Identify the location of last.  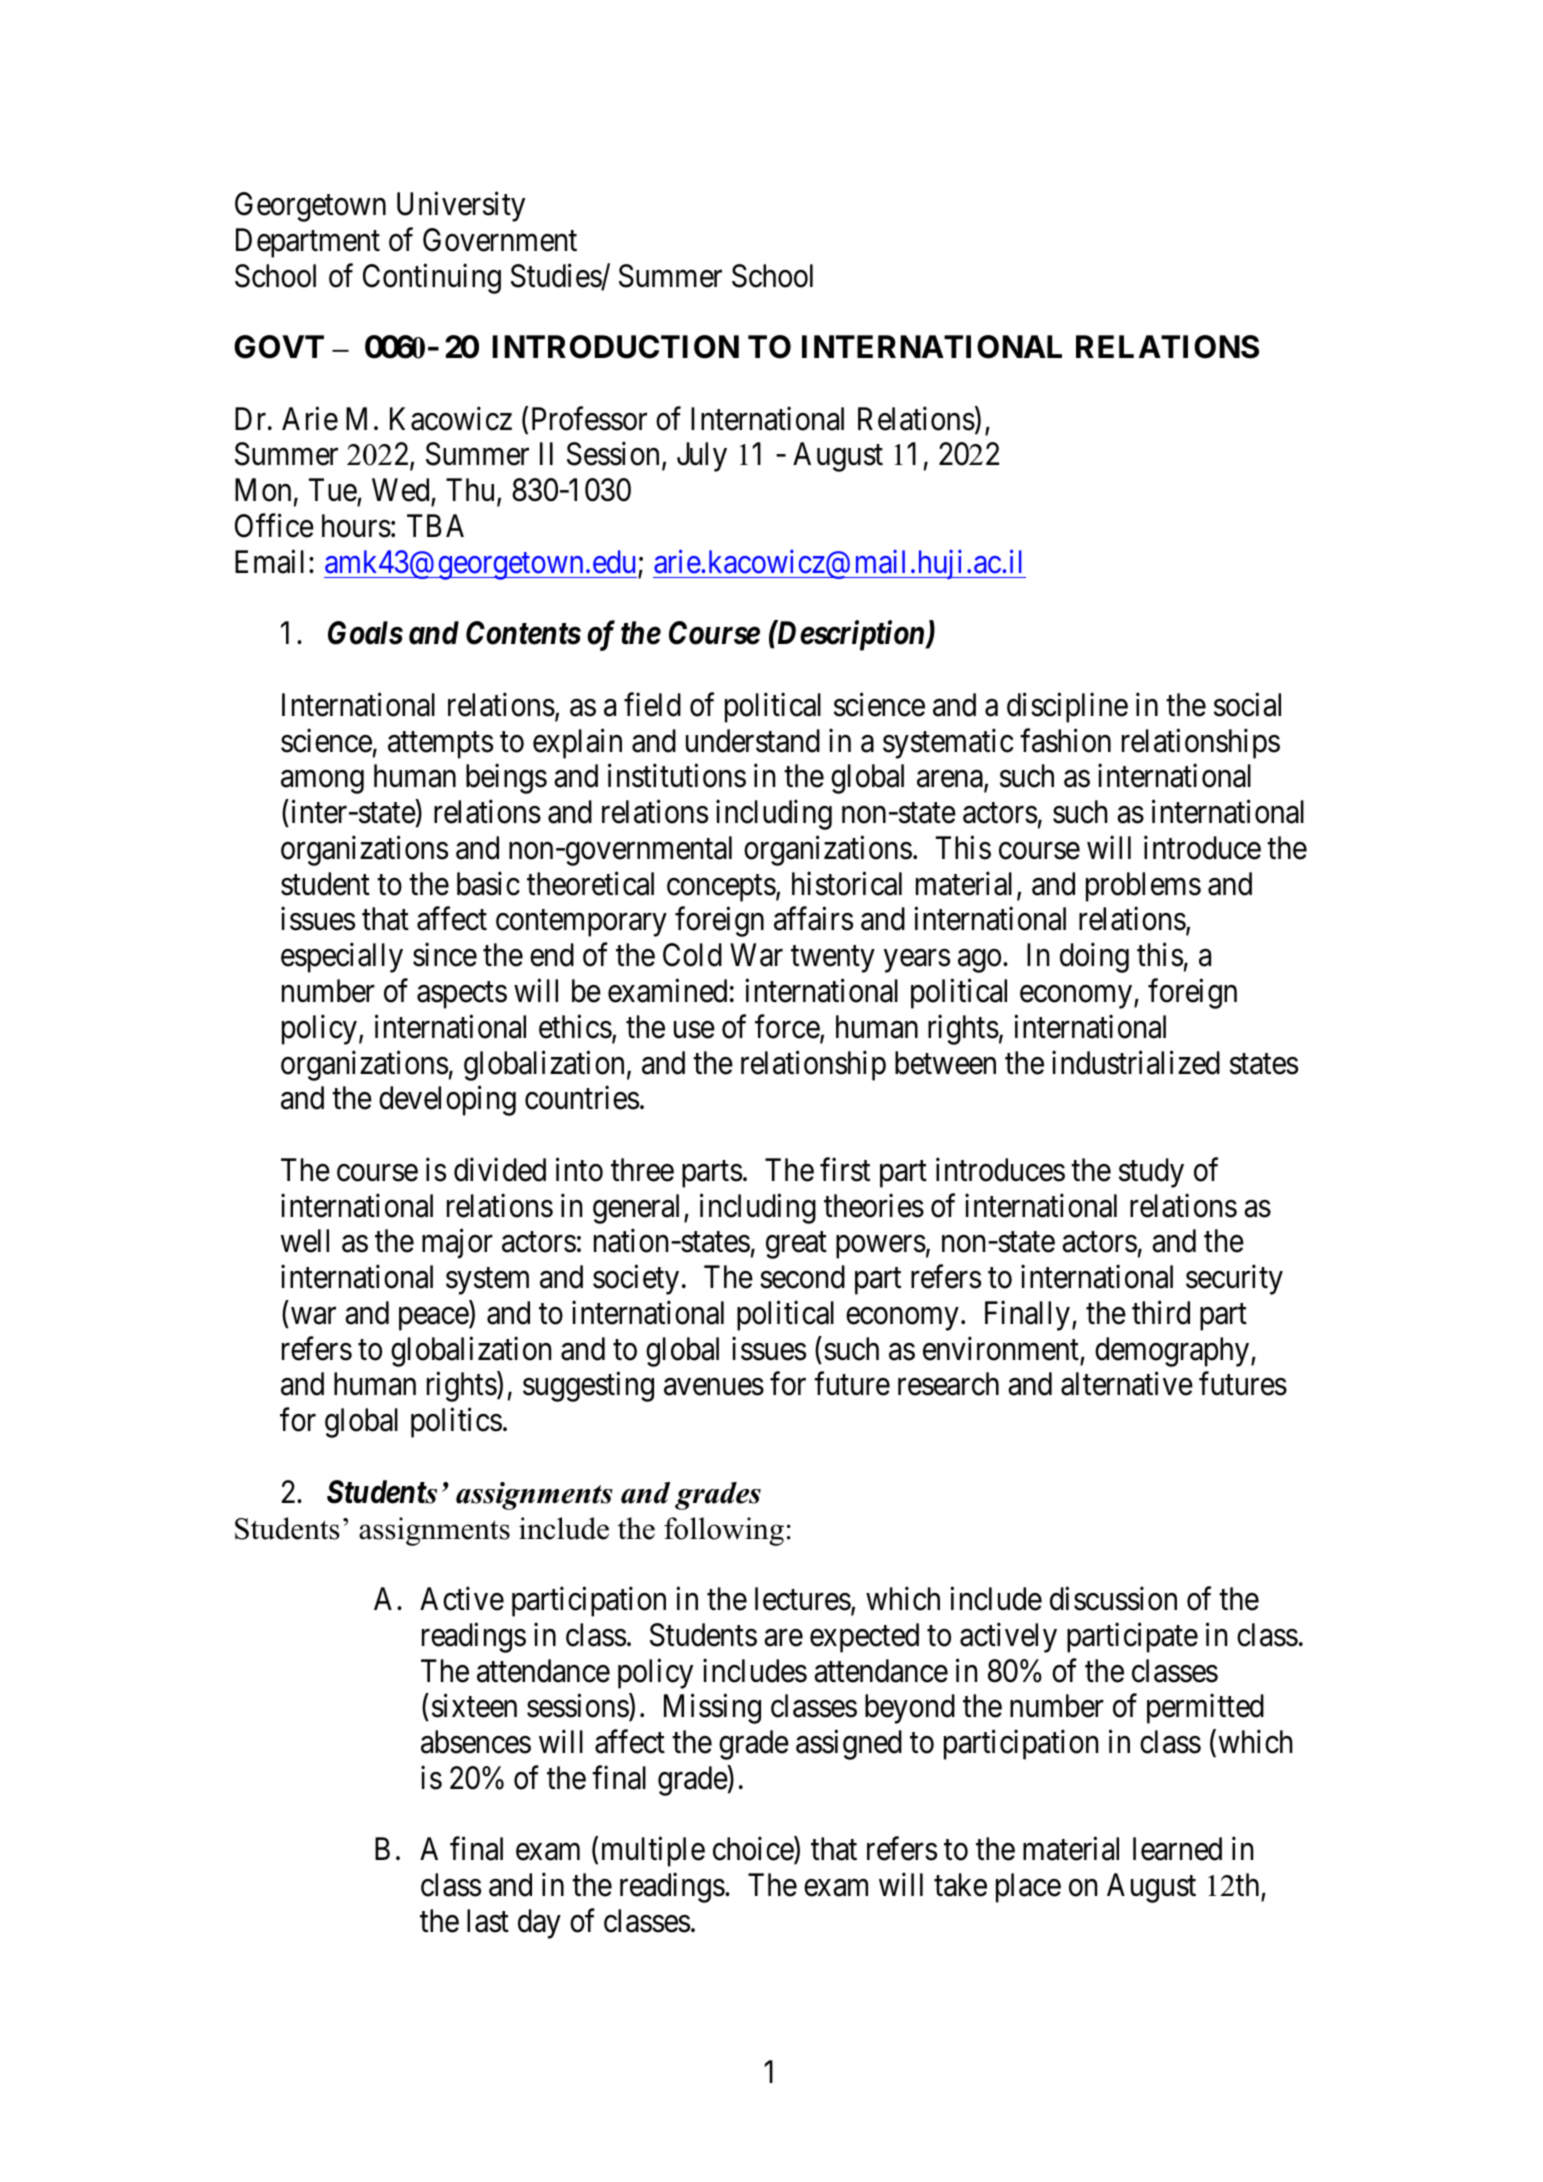
(488, 1921).
